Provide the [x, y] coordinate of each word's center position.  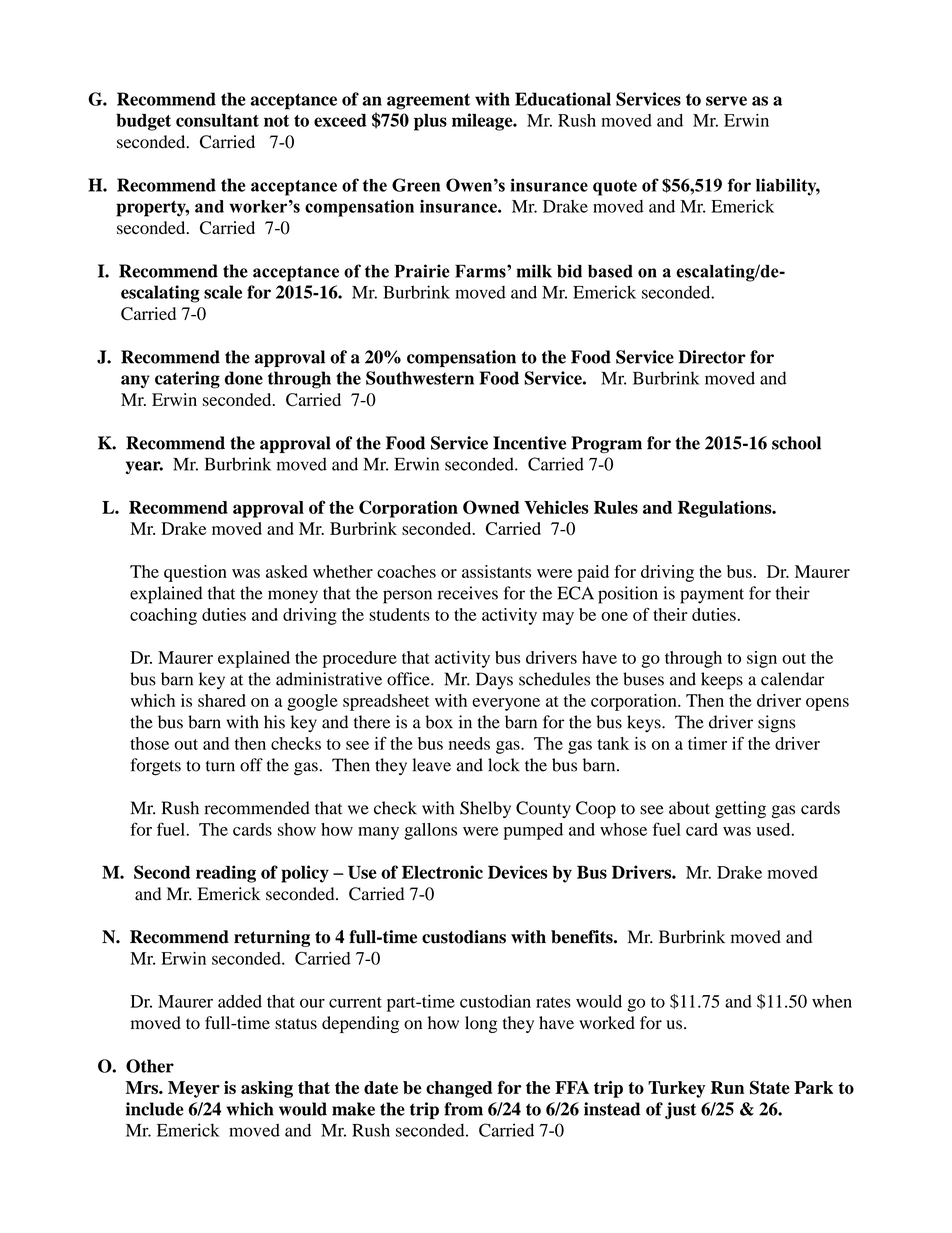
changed [459, 1089]
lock [504, 765]
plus [430, 122]
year [144, 467]
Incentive [529, 443]
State [770, 1087]
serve [726, 101]
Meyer [194, 1089]
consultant [217, 120]
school [796, 443]
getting [740, 810]
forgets [156, 767]
